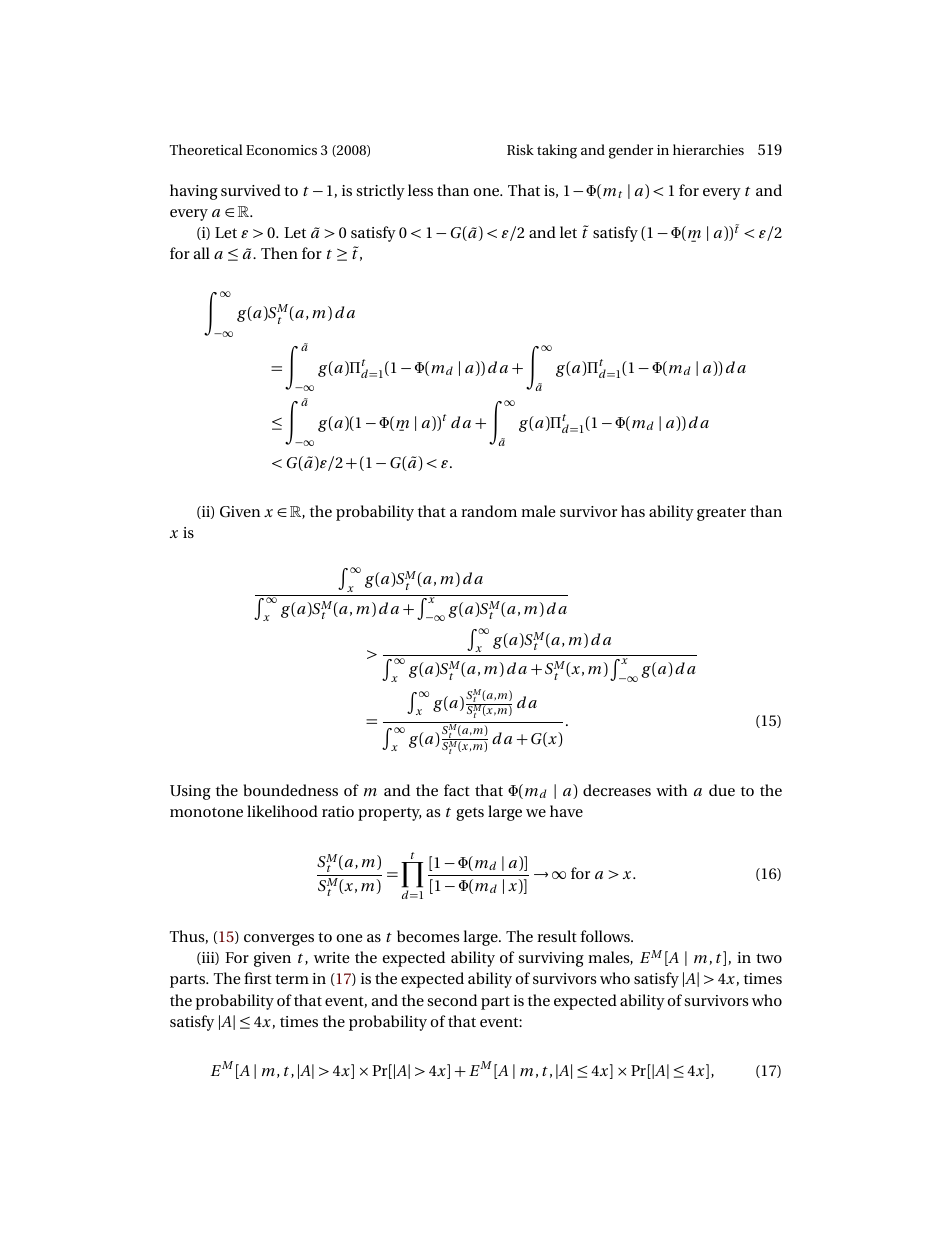 The height and width of the image is (1233, 952). I want to click on first, so click(258, 978).
